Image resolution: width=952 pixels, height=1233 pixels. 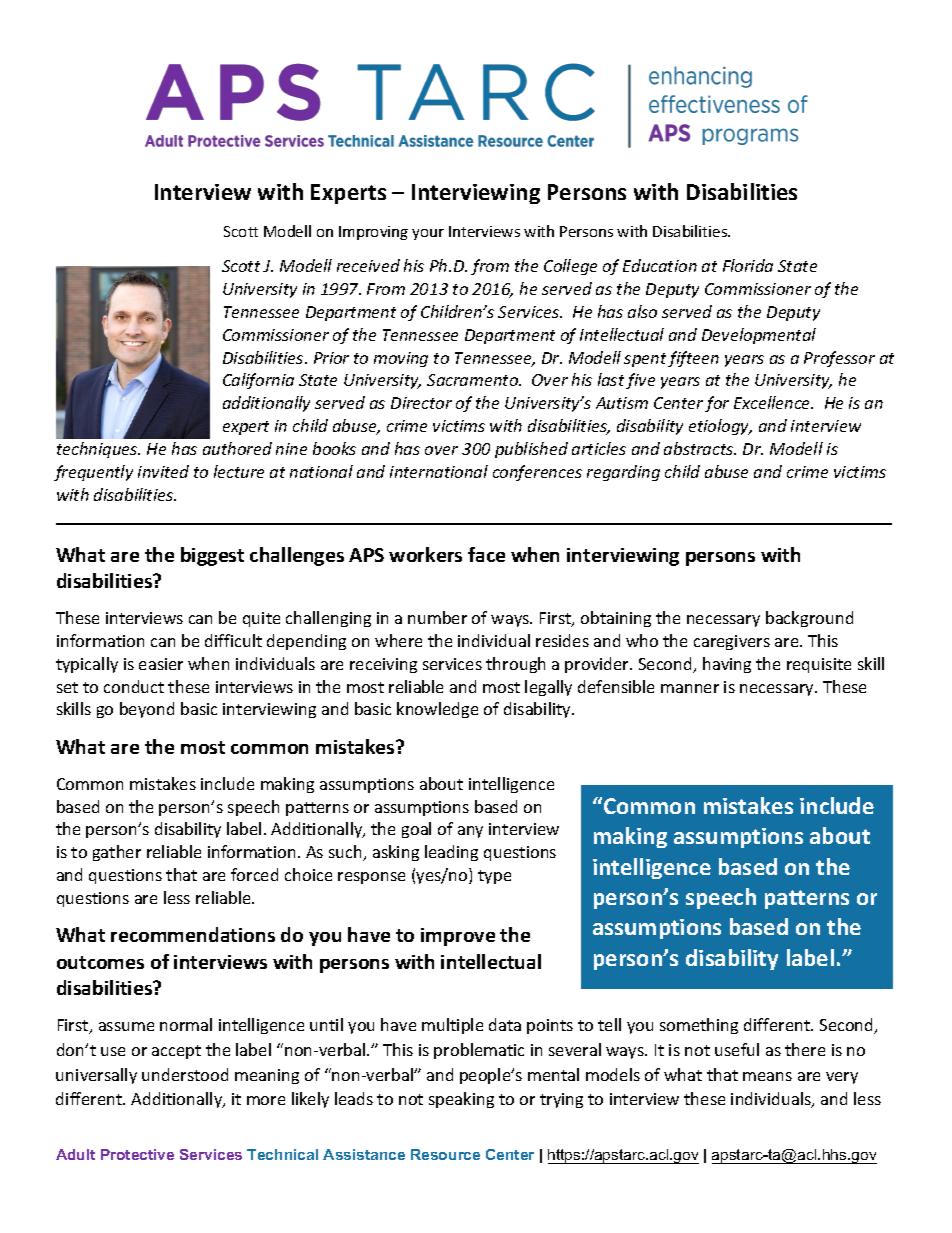 What do you see at coordinates (458, 937) in the screenshot?
I see `improve` at bounding box center [458, 937].
